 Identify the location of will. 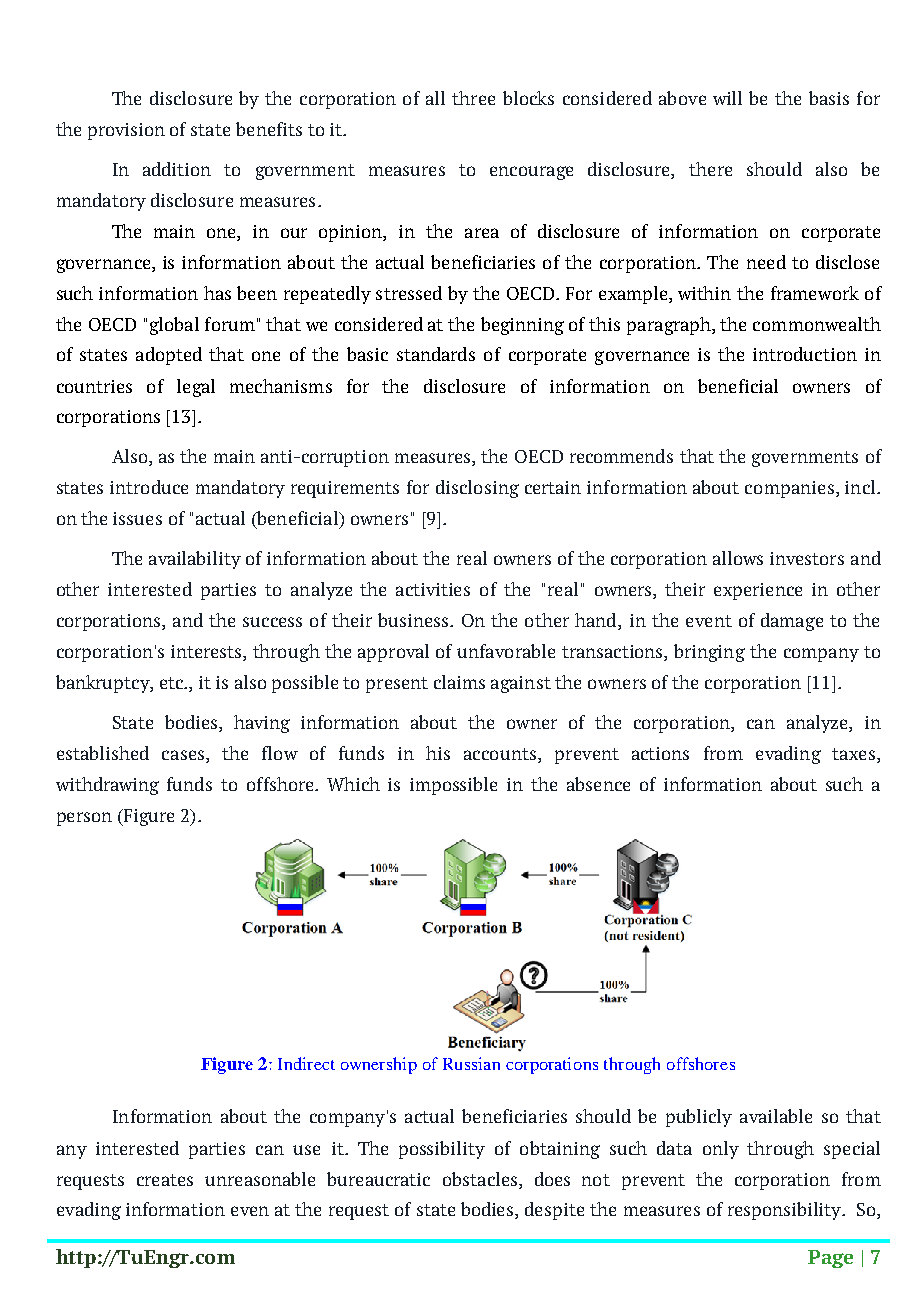
(727, 98).
